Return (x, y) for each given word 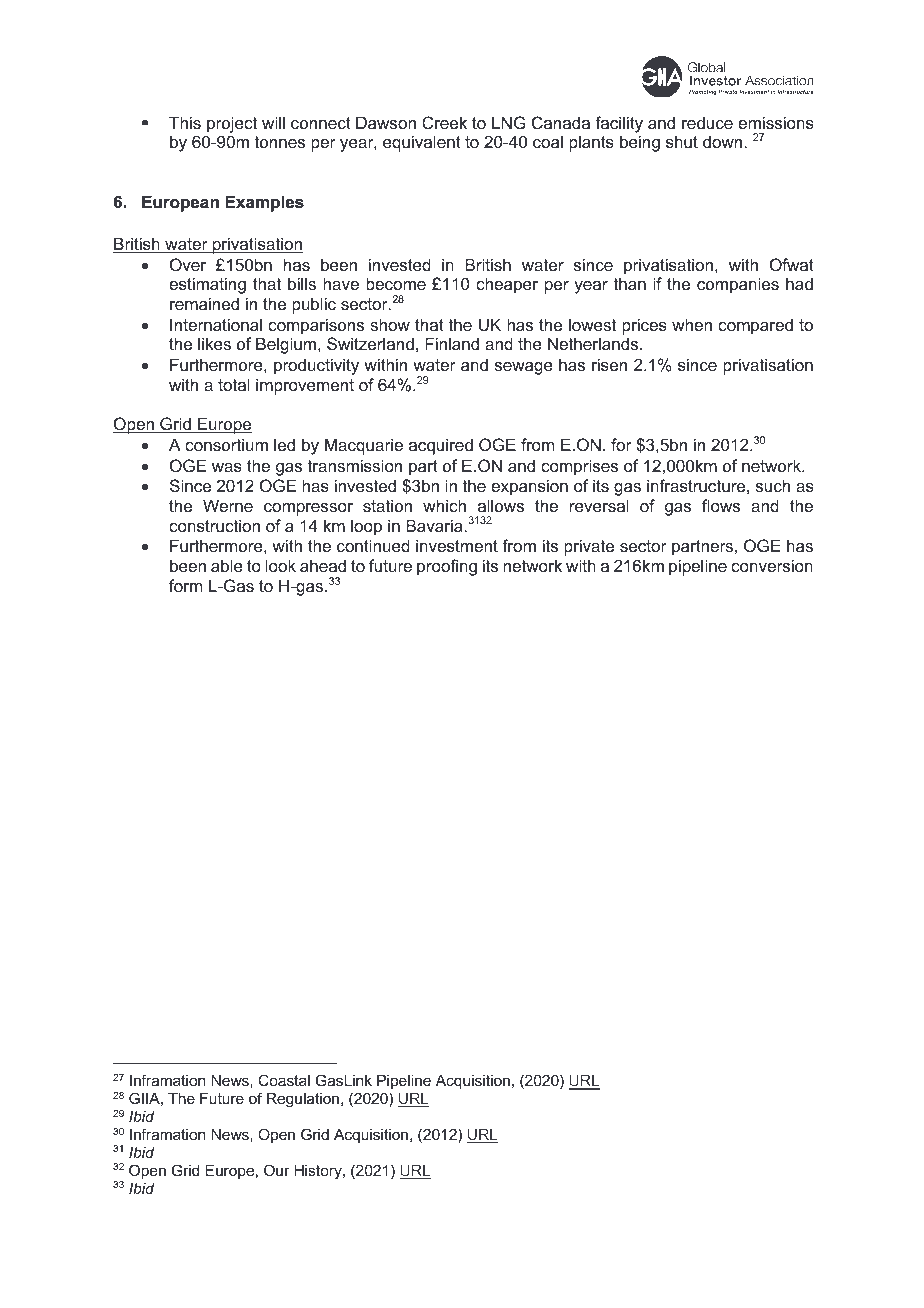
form (185, 585)
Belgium (287, 345)
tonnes (280, 142)
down (722, 141)
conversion (772, 565)
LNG (509, 122)
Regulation (304, 1100)
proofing (447, 567)
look (281, 565)
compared (755, 326)
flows (721, 505)
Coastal (284, 1080)
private (589, 547)
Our (277, 1170)
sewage (524, 368)
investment (457, 545)
